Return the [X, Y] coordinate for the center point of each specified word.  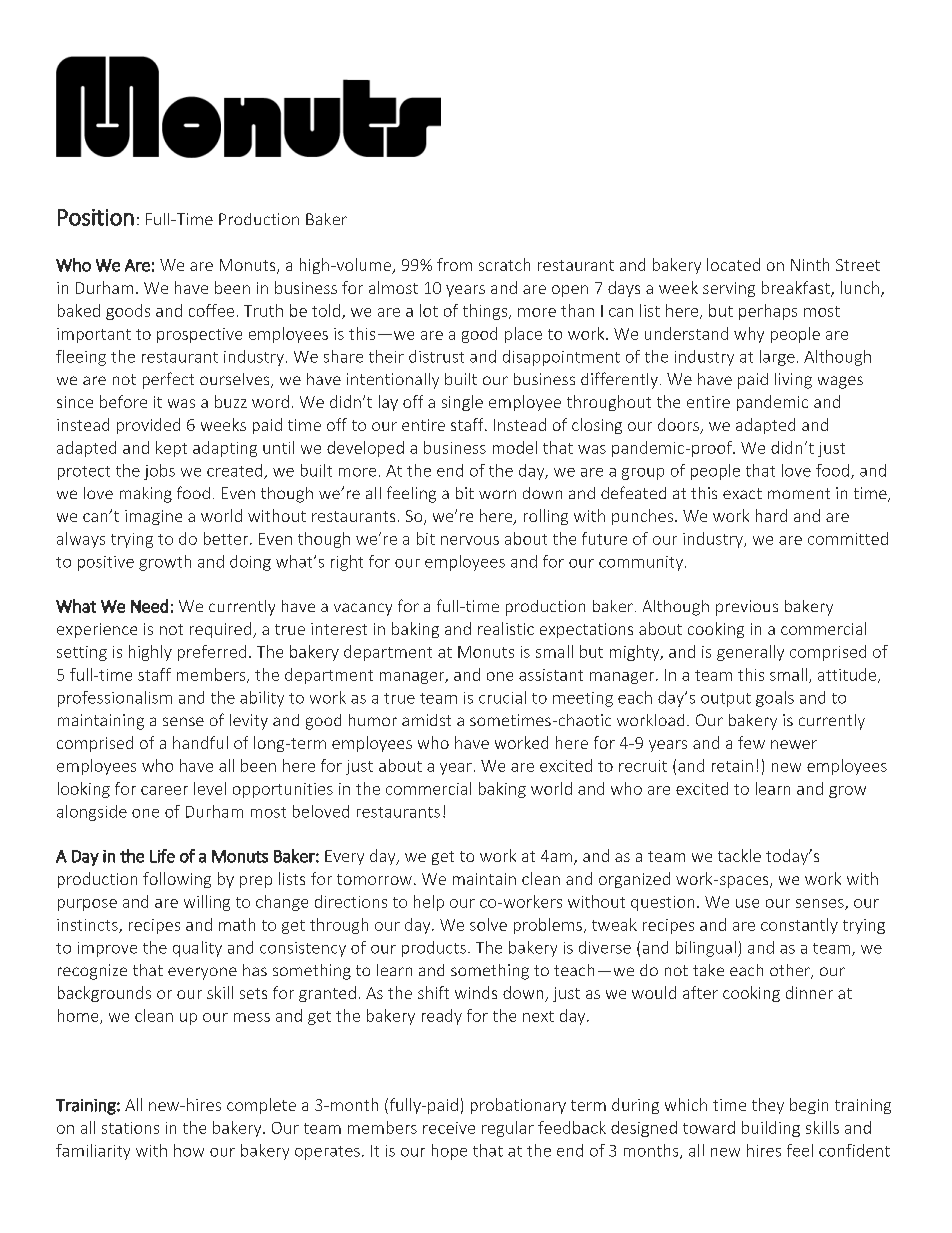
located [733, 264]
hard [771, 515]
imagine [153, 517]
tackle [739, 855]
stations [130, 1128]
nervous [470, 540]
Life [162, 856]
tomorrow [374, 879]
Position [96, 217]
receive [449, 1128]
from [454, 264]
